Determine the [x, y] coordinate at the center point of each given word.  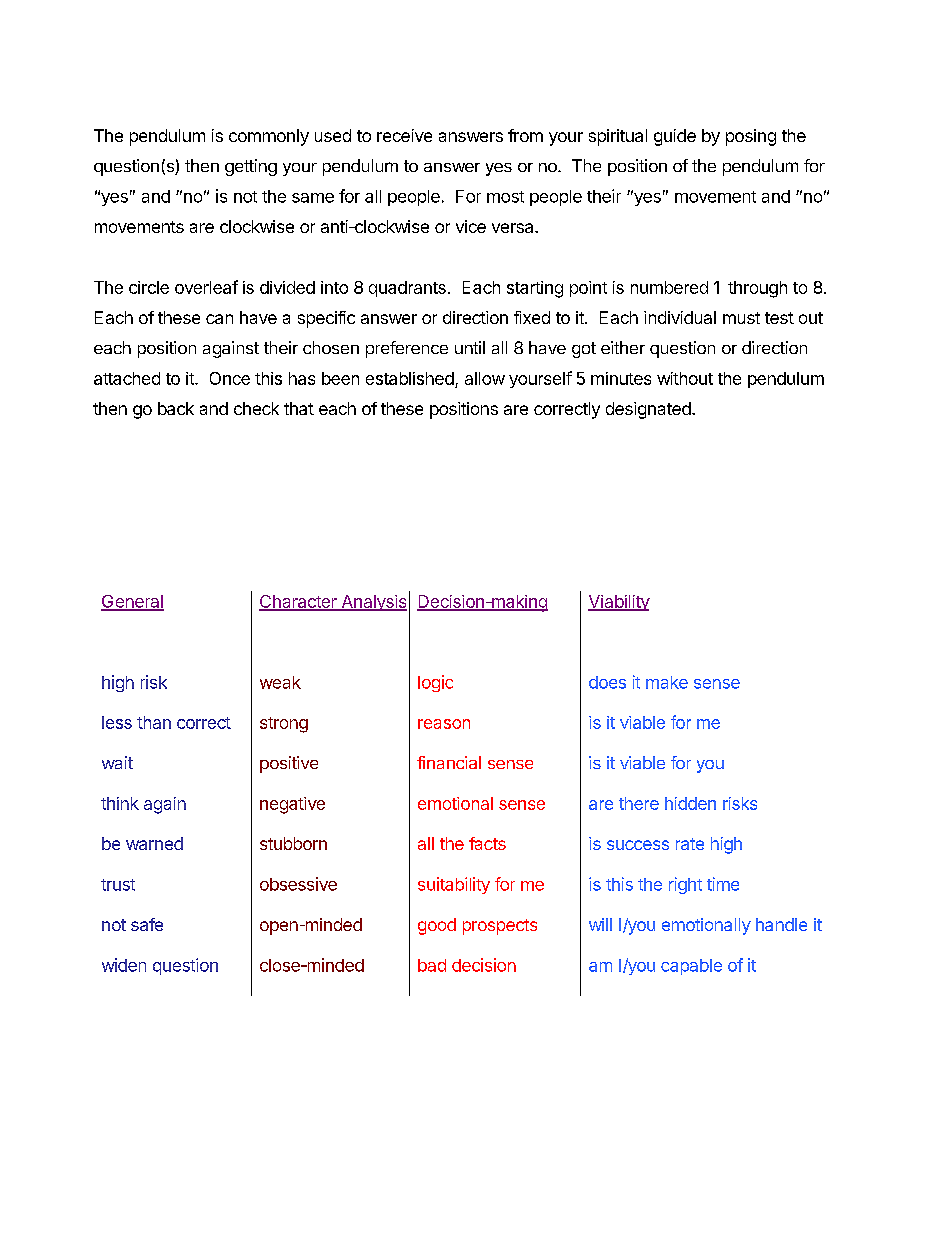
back [176, 408]
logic [435, 683]
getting [251, 167]
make [667, 682]
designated [648, 410]
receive [404, 135]
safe [147, 924]
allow [485, 378]
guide [675, 137]
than [154, 722]
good [437, 926]
